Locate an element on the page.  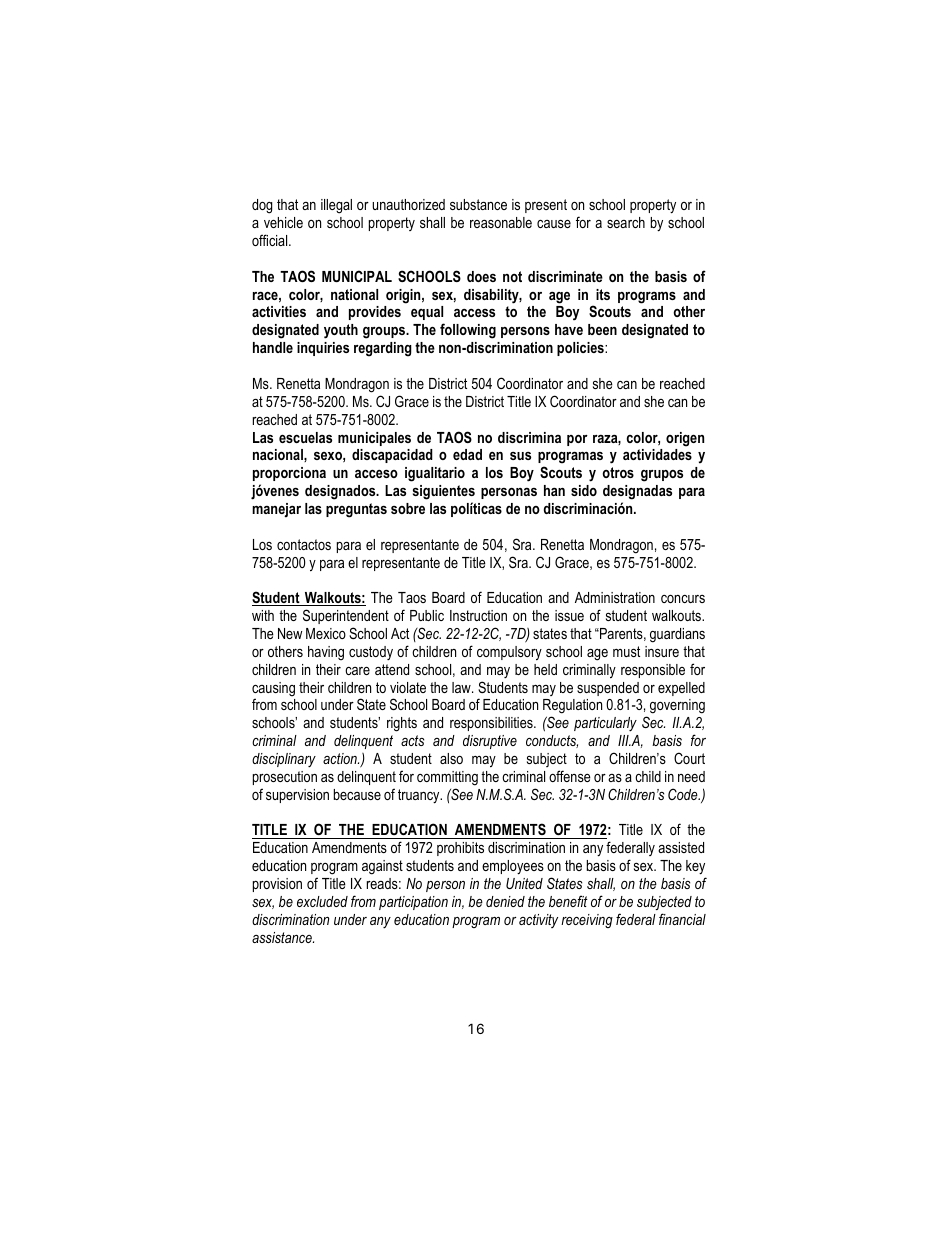
vehicle is located at coordinates (283, 222).
